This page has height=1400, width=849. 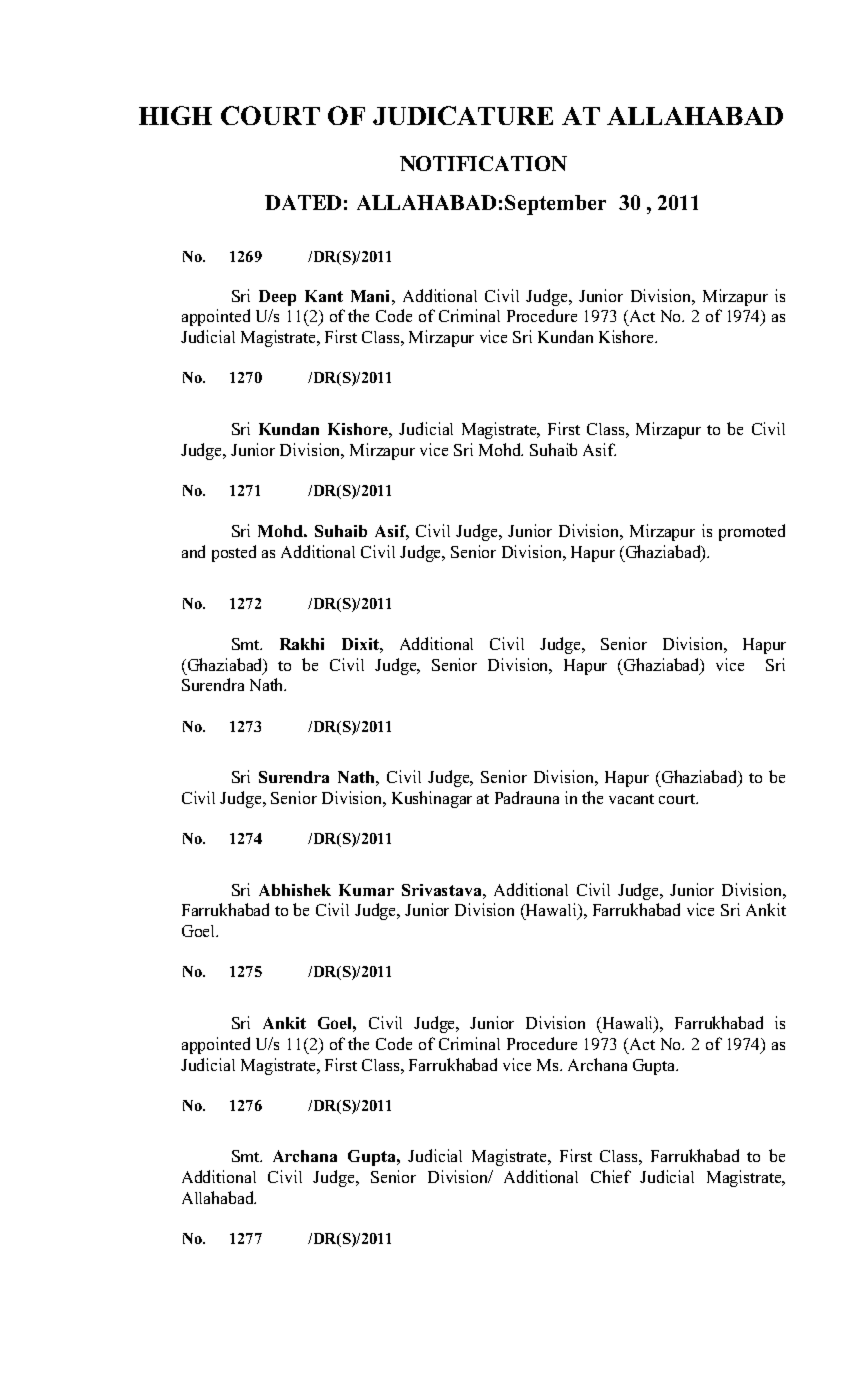 I want to click on HIGH, so click(x=175, y=115).
